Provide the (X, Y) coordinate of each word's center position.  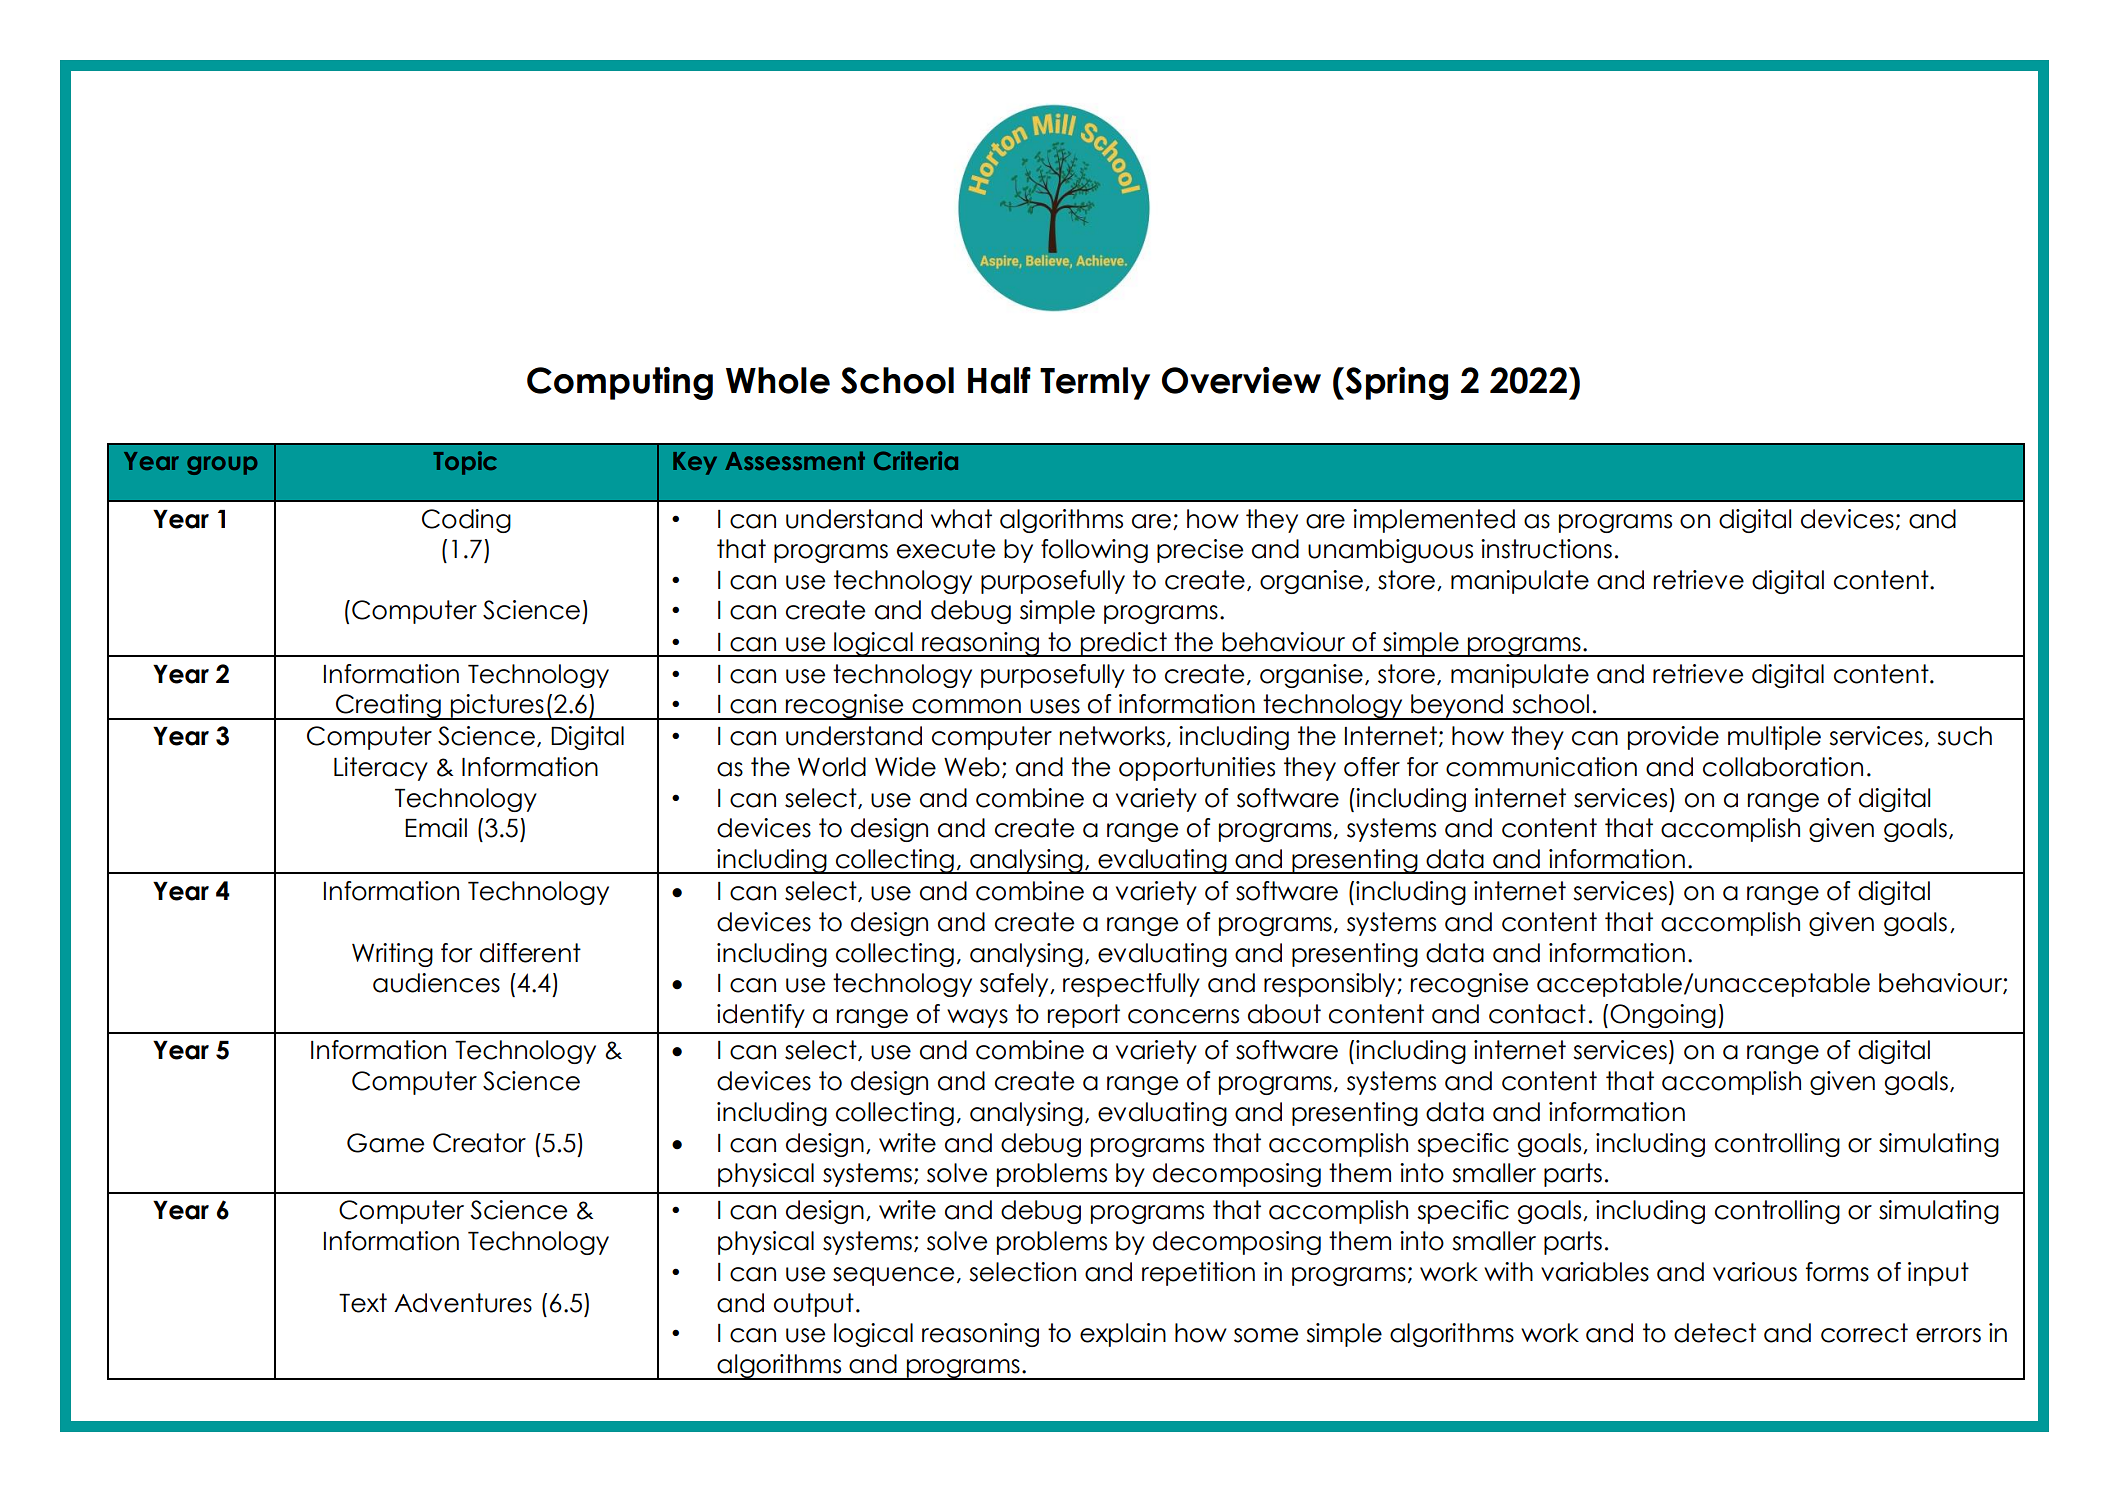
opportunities (1197, 769)
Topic (465, 463)
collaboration (1783, 767)
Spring (1395, 383)
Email (436, 828)
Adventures (463, 1303)
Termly (1095, 383)
